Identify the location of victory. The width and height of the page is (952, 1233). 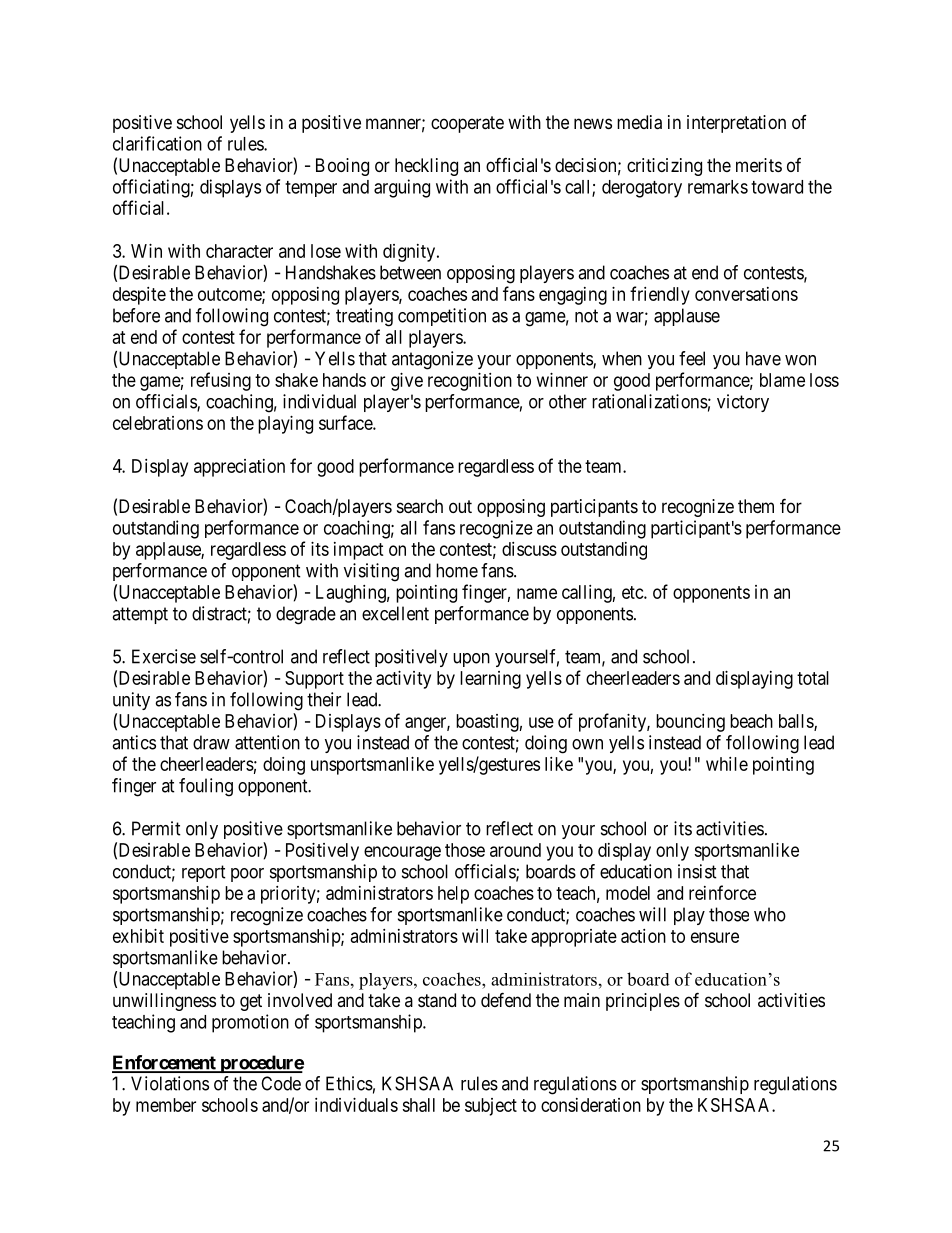
(743, 403).
